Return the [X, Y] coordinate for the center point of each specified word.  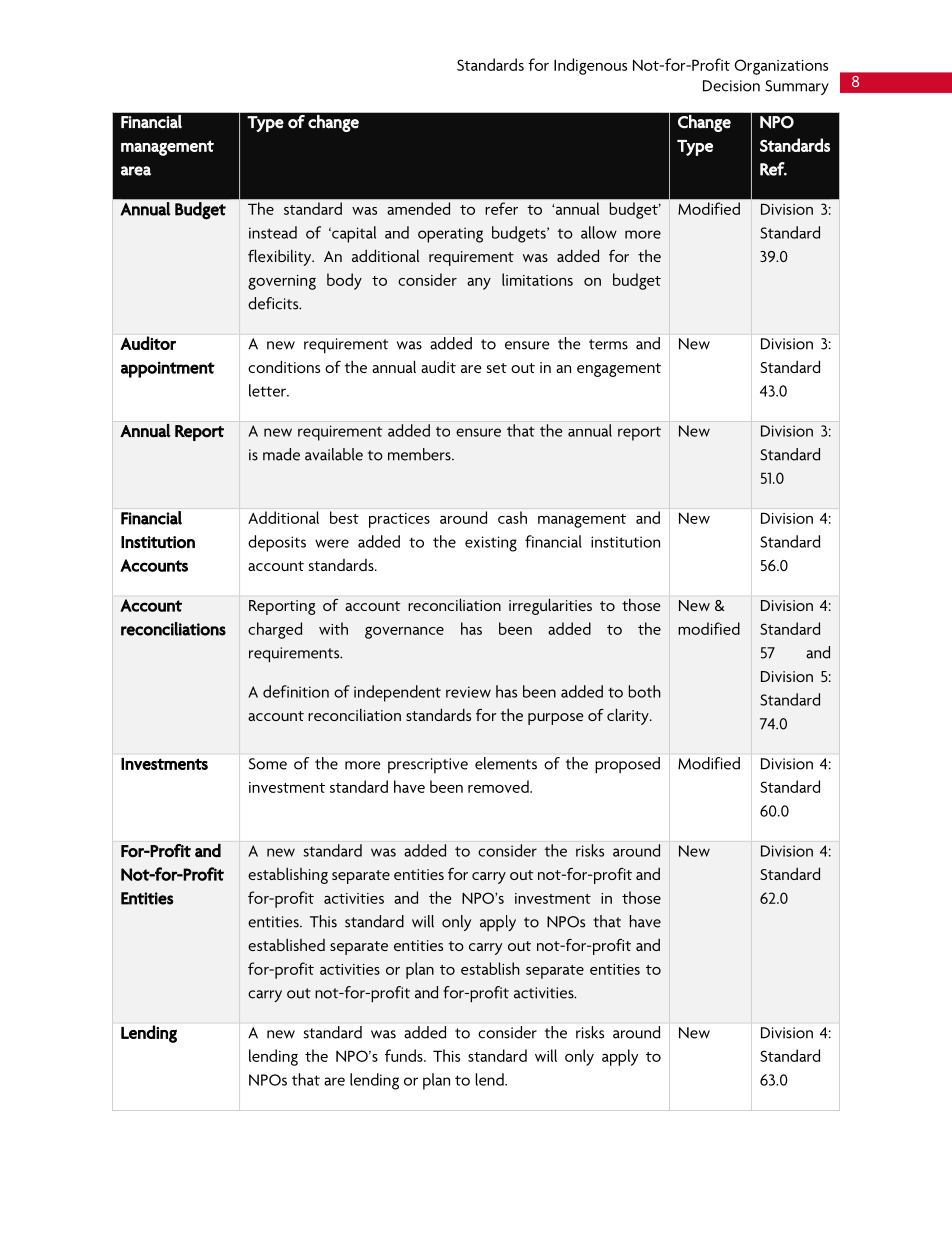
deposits [277, 543]
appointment [168, 369]
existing [491, 544]
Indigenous [590, 66]
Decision [731, 86]
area [136, 171]
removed [499, 786]
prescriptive [428, 765]
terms [608, 344]
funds [405, 1055]
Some [268, 764]
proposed [627, 765]
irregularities [550, 606]
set [496, 368]
